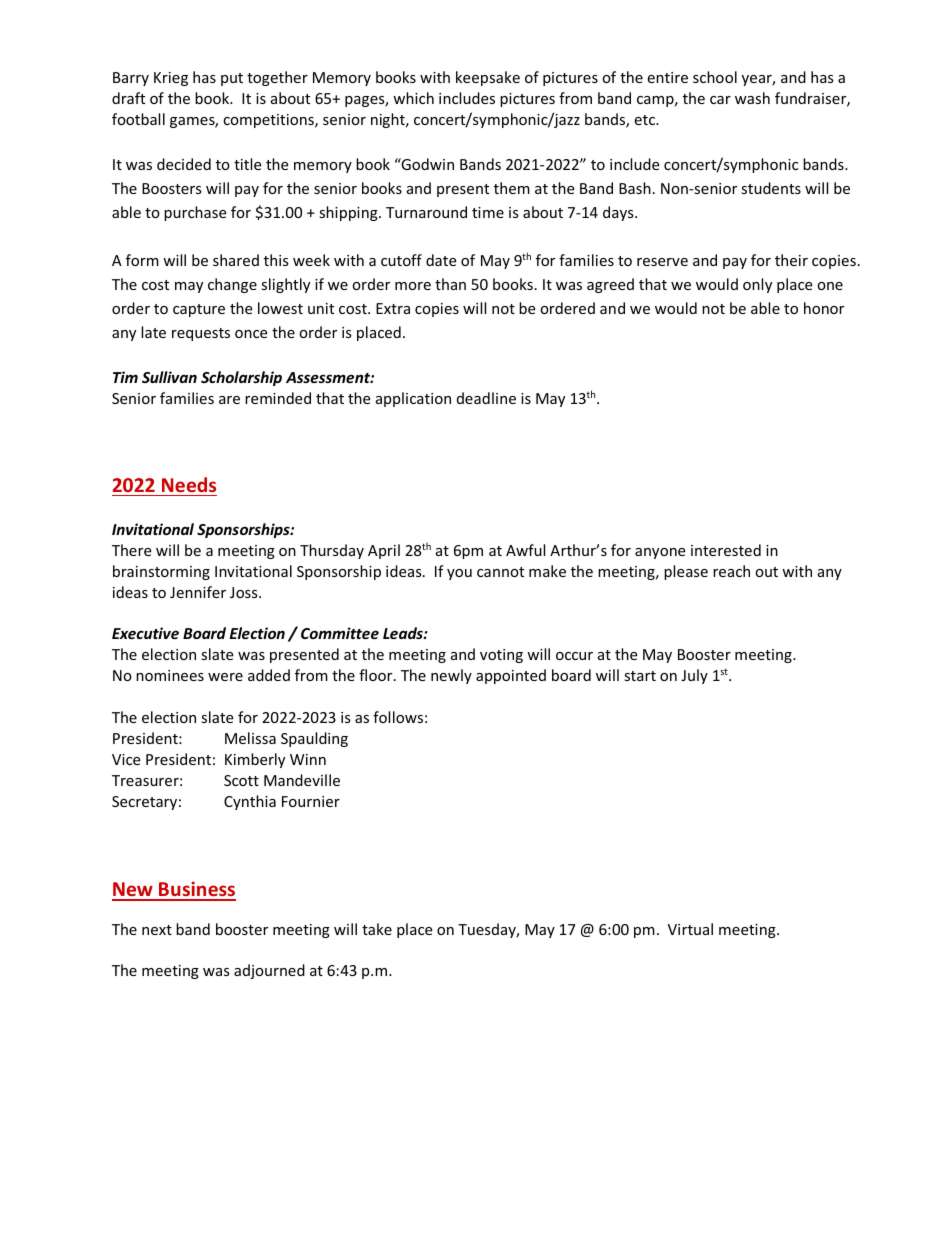  What do you see at coordinates (488, 78) in the screenshot?
I see `keepsake` at bounding box center [488, 78].
